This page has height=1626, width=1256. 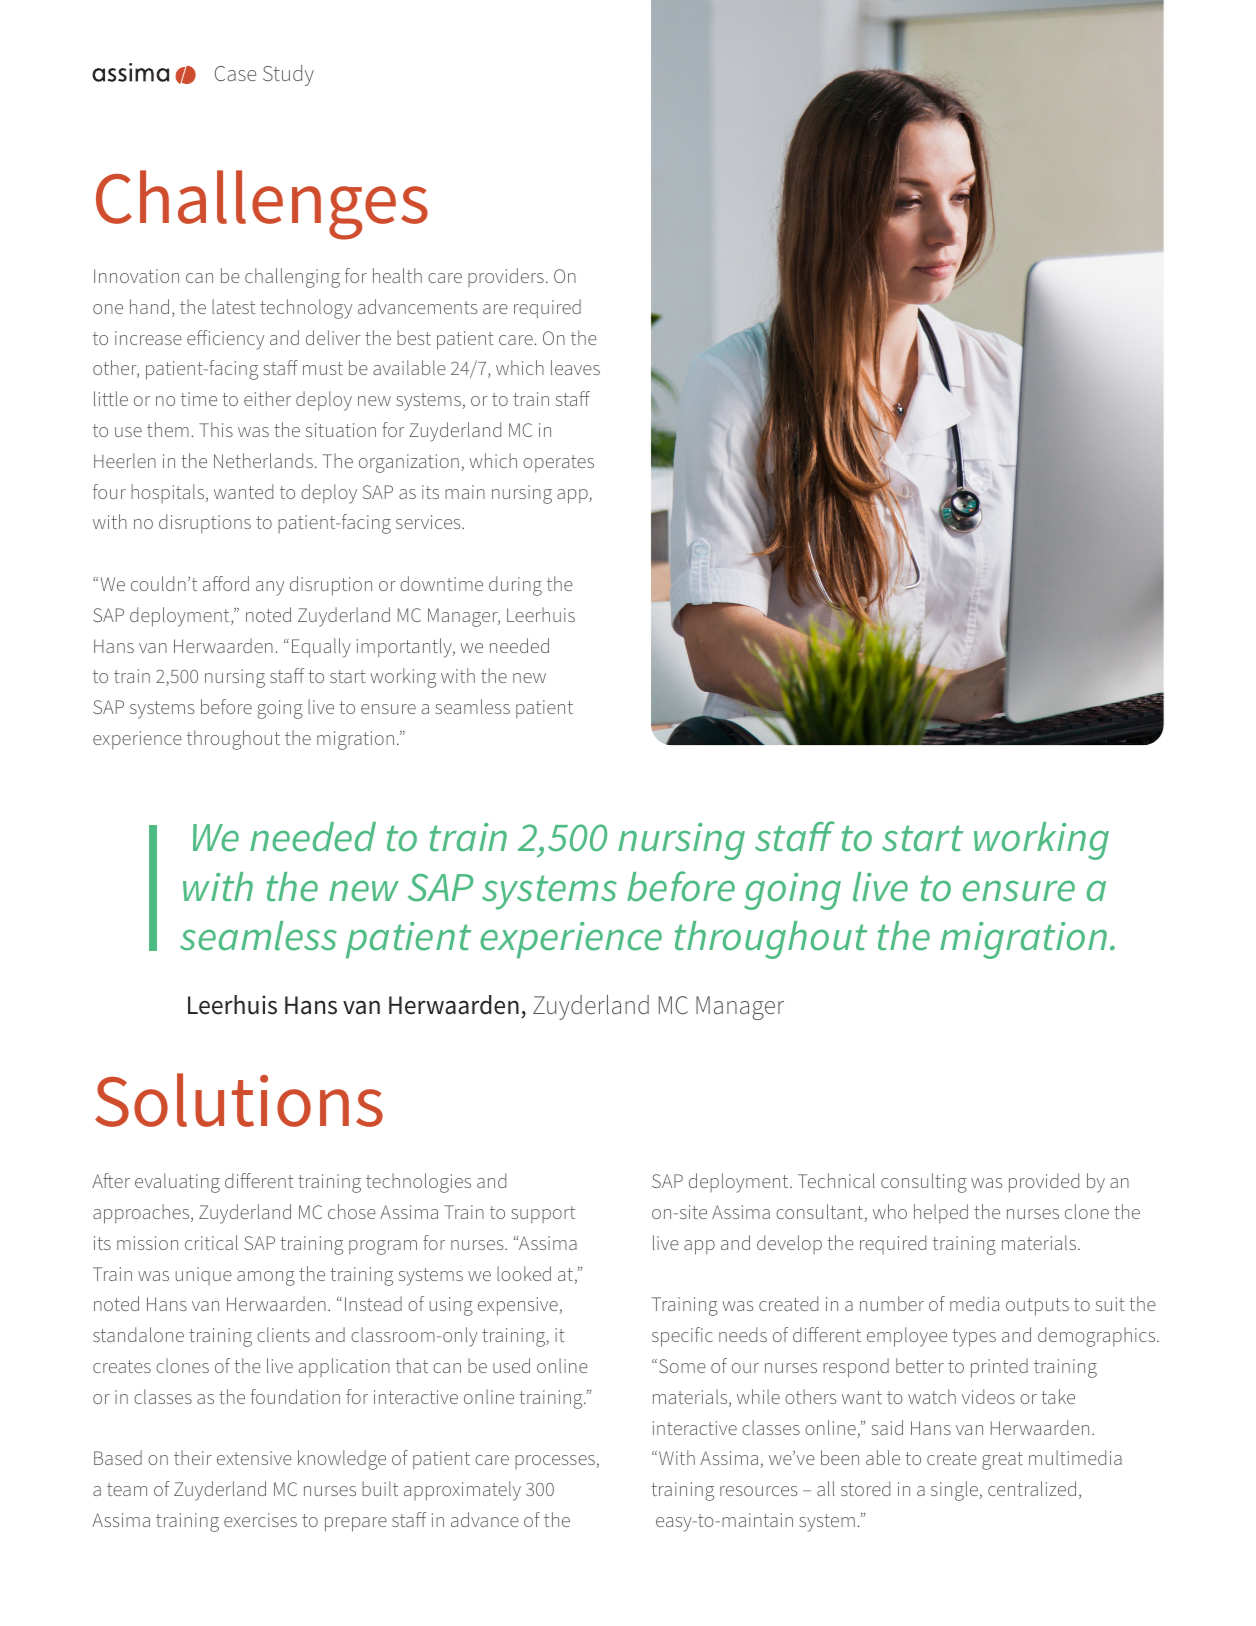 What do you see at coordinates (321, 648) in the page?
I see `Equally` at bounding box center [321, 648].
